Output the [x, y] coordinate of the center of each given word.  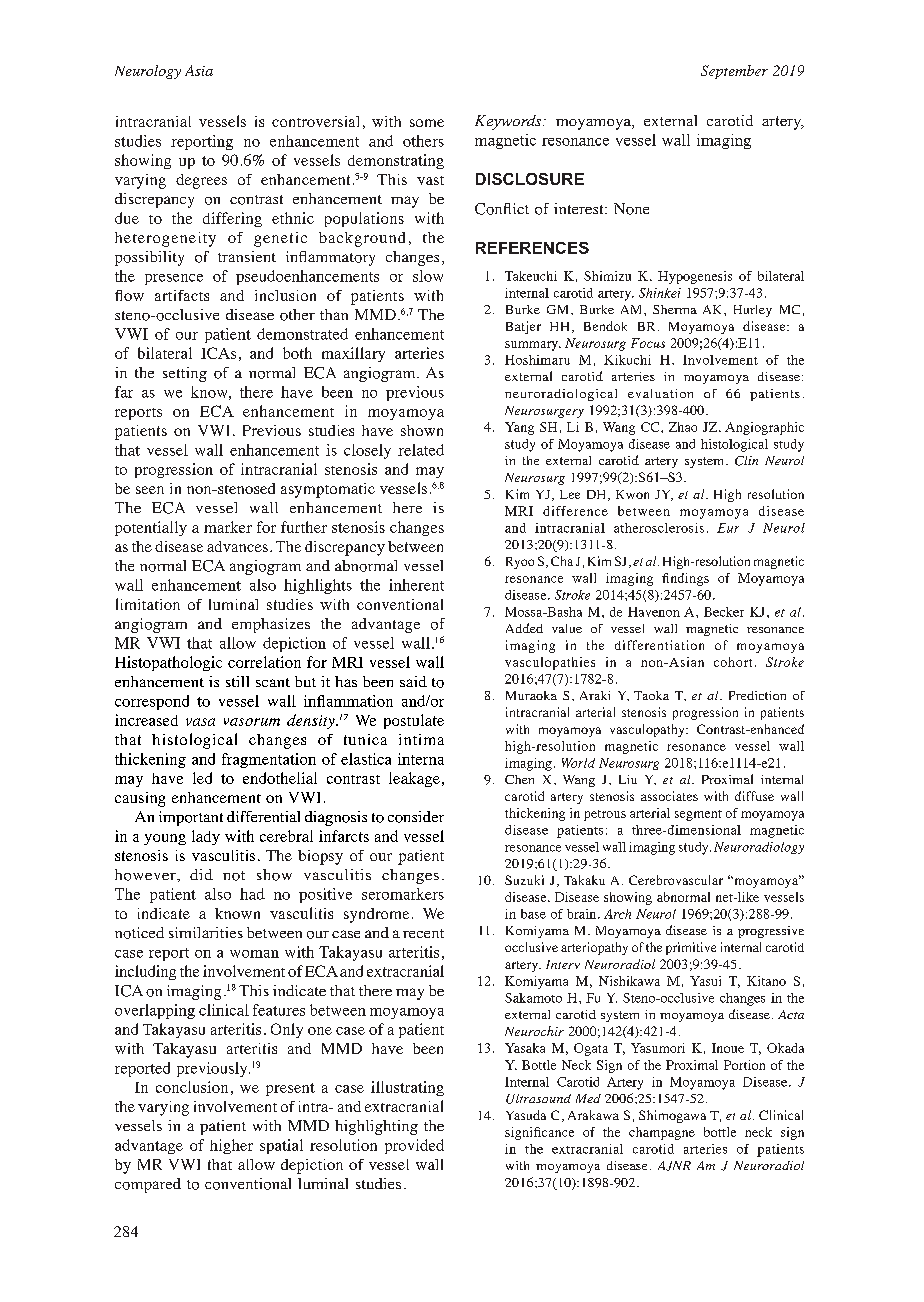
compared [148, 1185]
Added [524, 628]
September [734, 72]
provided [414, 1146]
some [427, 123]
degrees [201, 181]
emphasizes [271, 625]
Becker [724, 612]
